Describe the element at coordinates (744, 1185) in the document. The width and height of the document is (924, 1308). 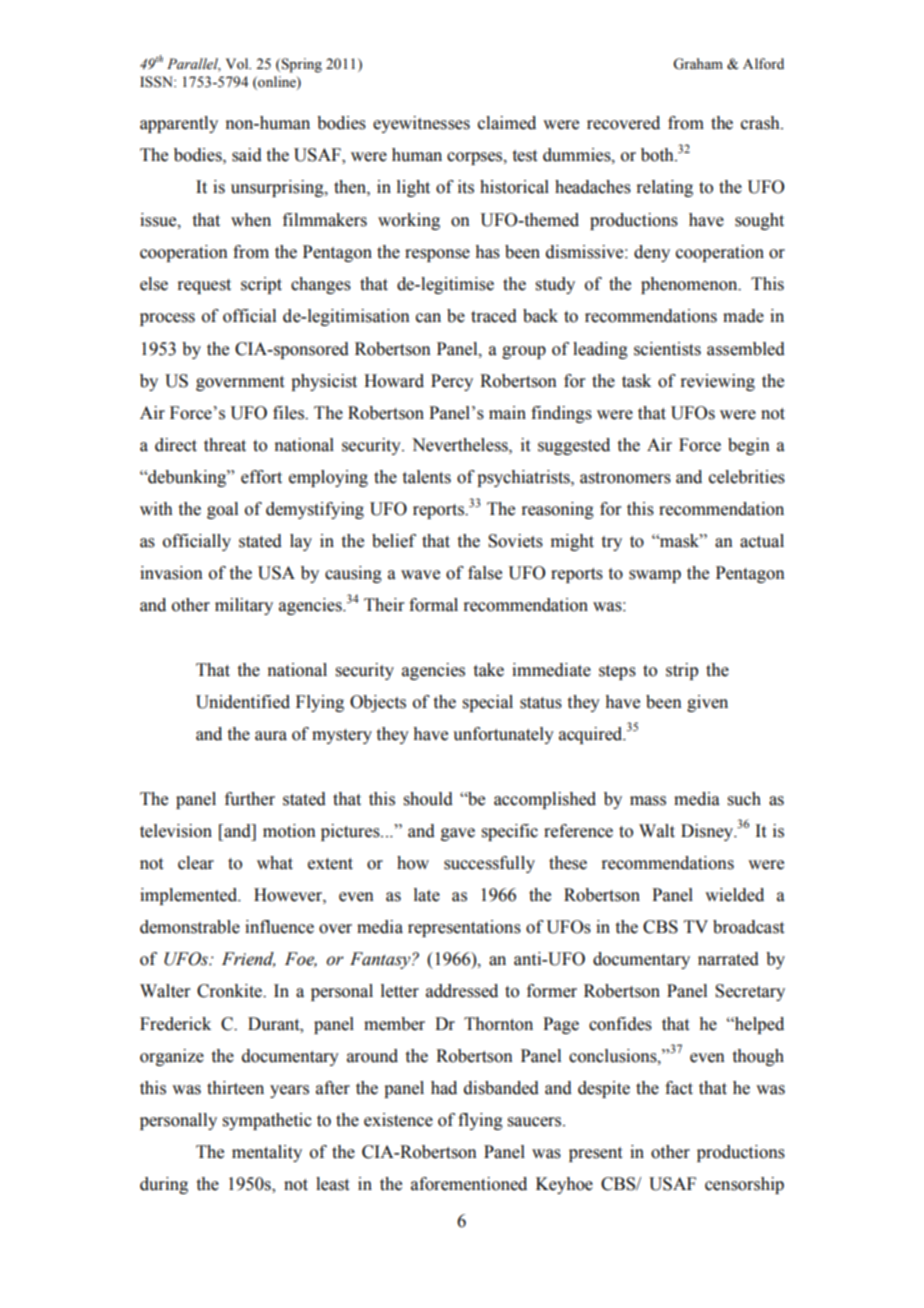
I see `censorship` at that location.
